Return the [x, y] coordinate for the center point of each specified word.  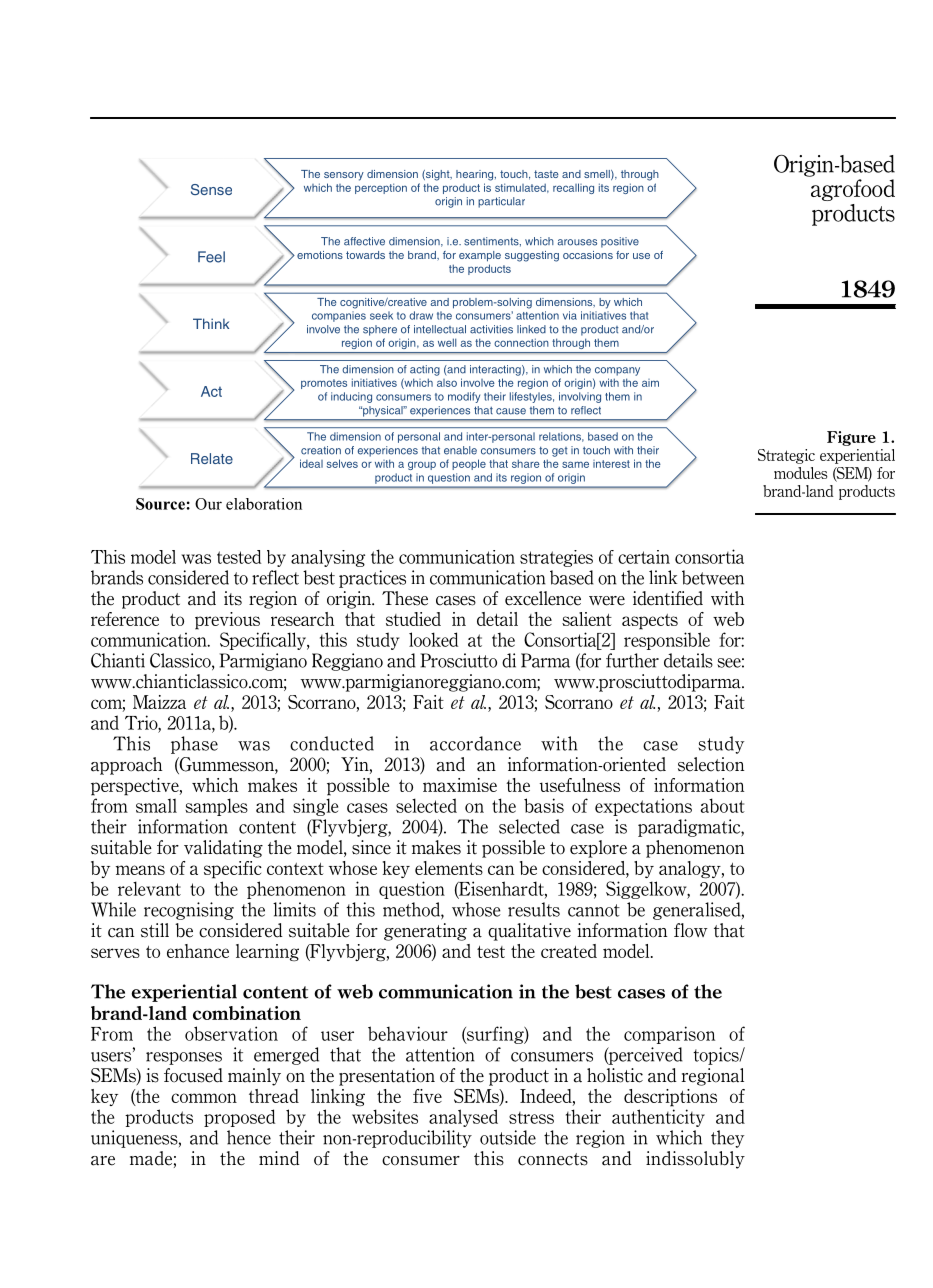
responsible [667, 641]
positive [620, 242]
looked [433, 639]
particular [501, 202]
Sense [211, 189]
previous [227, 621]
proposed [239, 1118]
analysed [463, 1118]
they [727, 1139]
